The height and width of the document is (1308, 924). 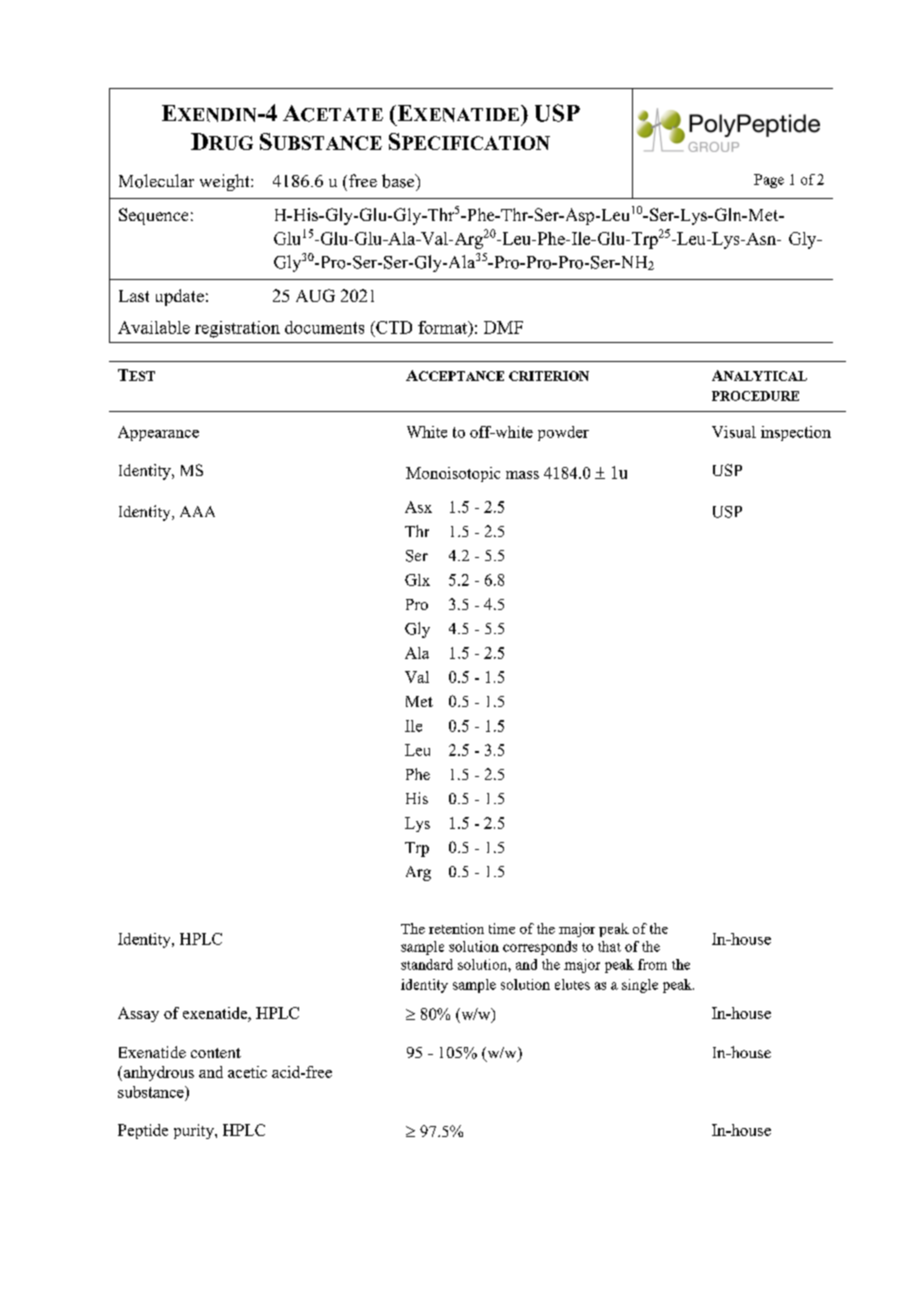 What do you see at coordinates (427, 964) in the document?
I see `standard` at bounding box center [427, 964].
